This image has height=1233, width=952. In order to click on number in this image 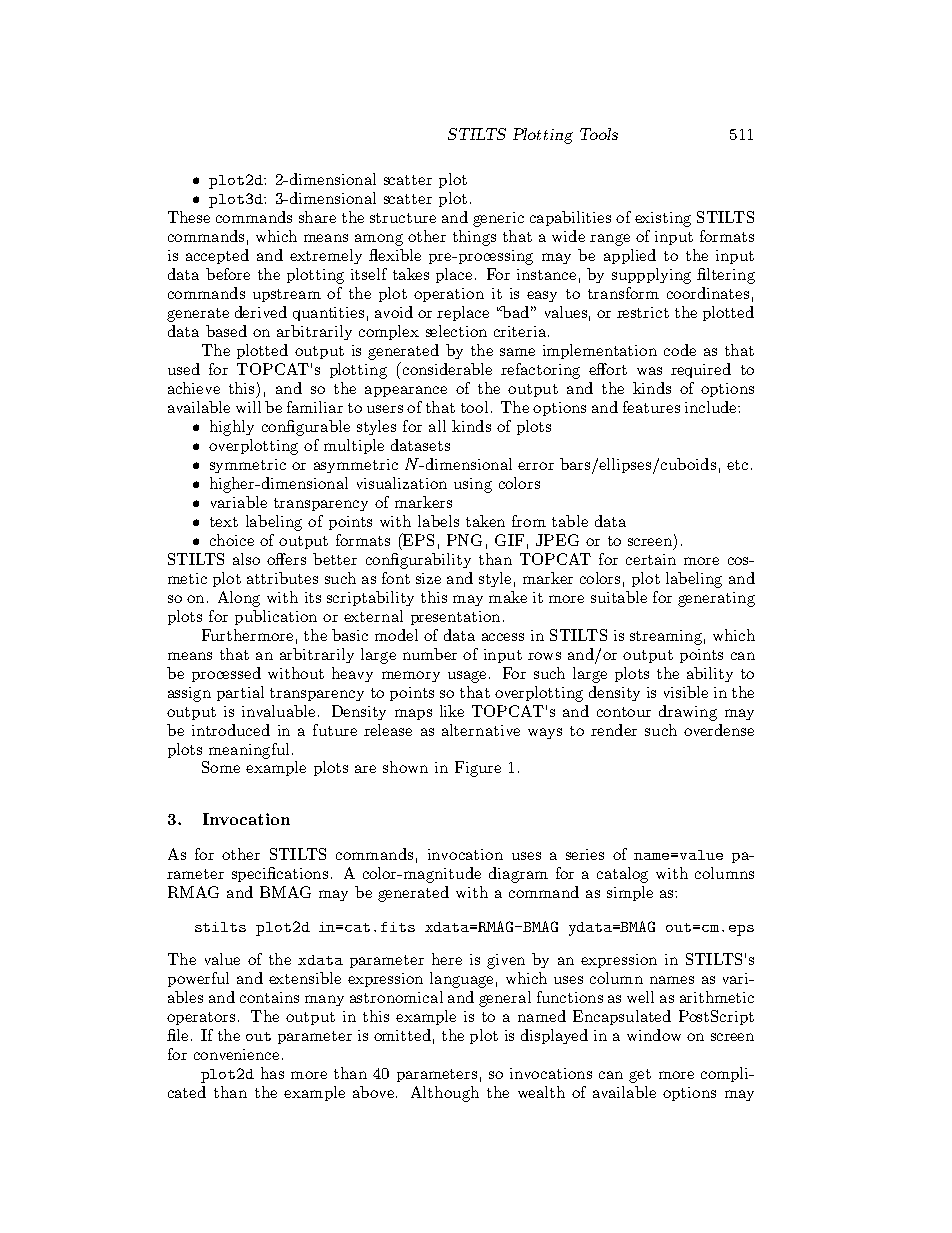, I will do `click(430, 654)`.
